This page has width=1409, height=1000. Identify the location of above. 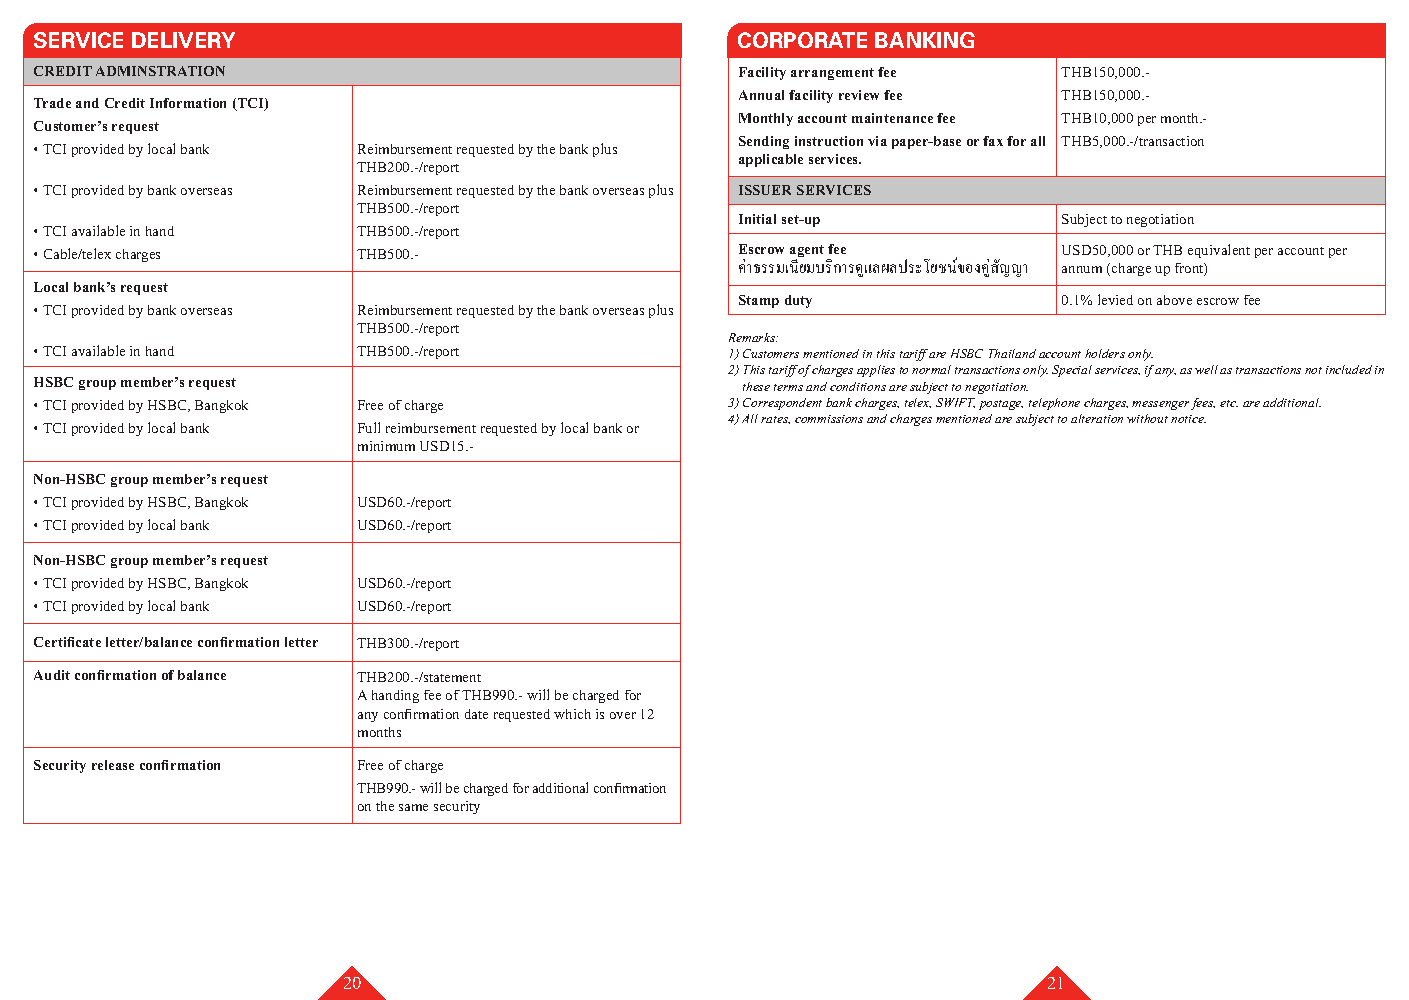
(1174, 300).
